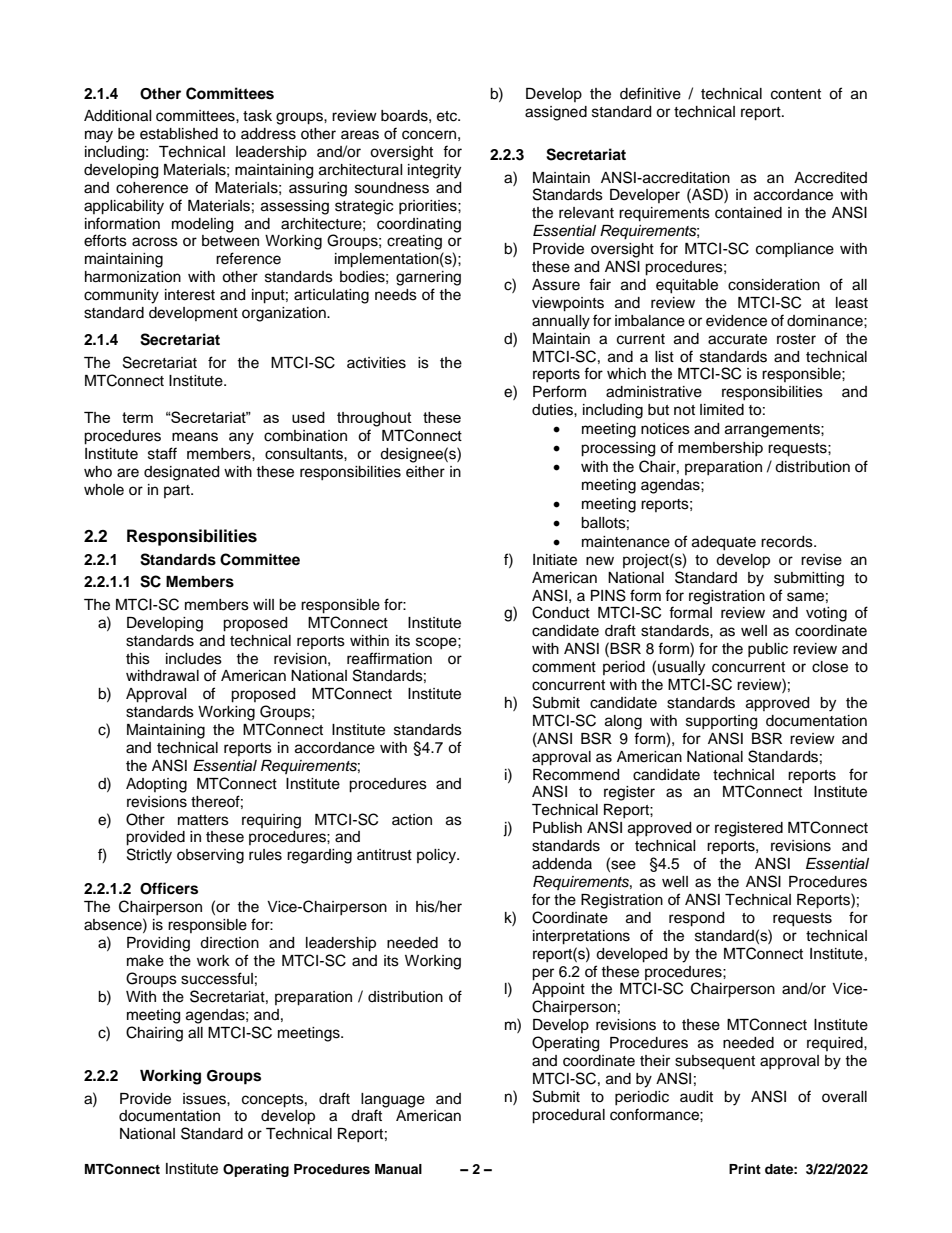 The width and height of the screenshot is (952, 1233). What do you see at coordinates (561, 612) in the screenshot?
I see `Conduct` at bounding box center [561, 612].
